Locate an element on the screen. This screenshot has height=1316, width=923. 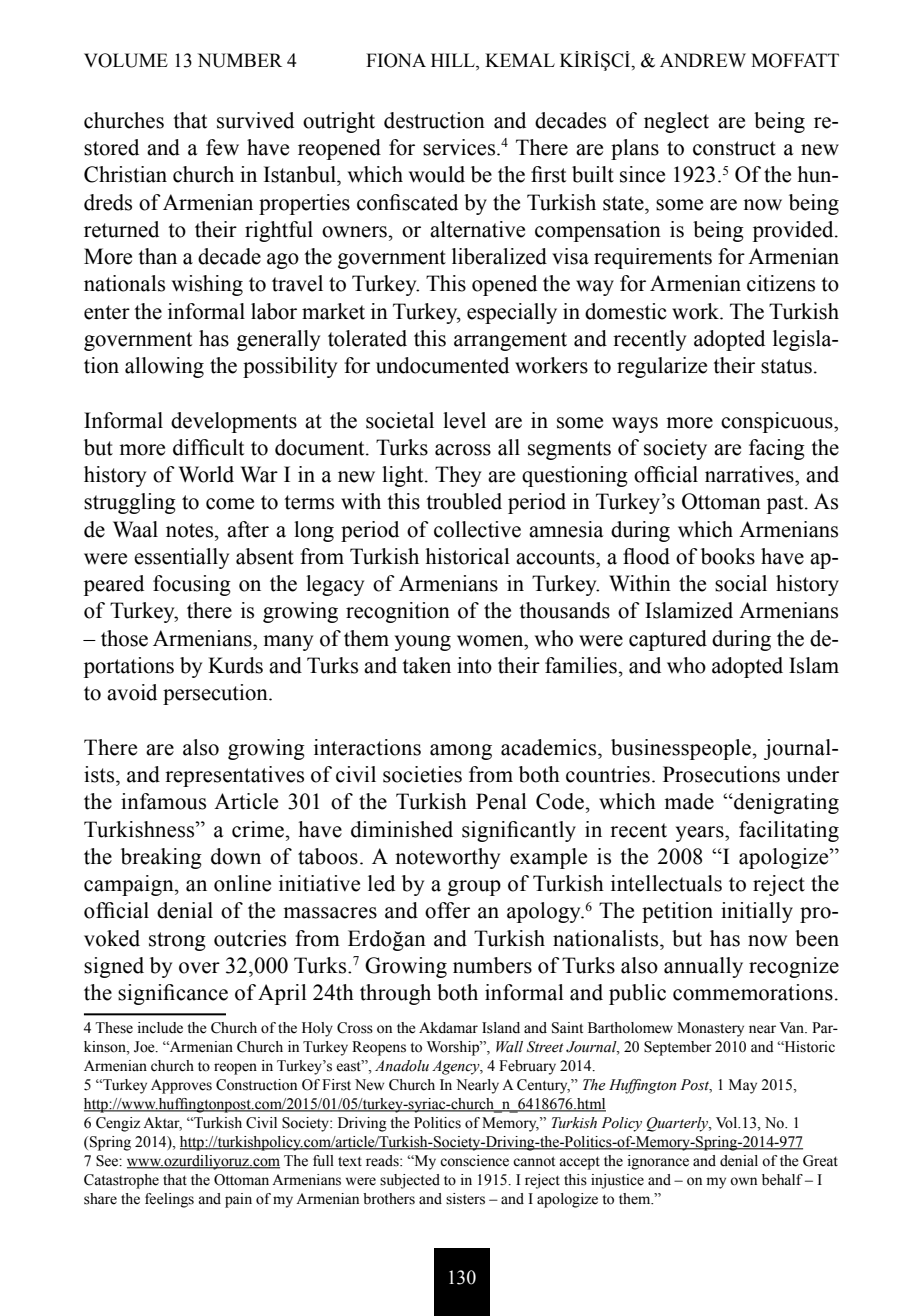
infamous is located at coordinates (163, 801).
